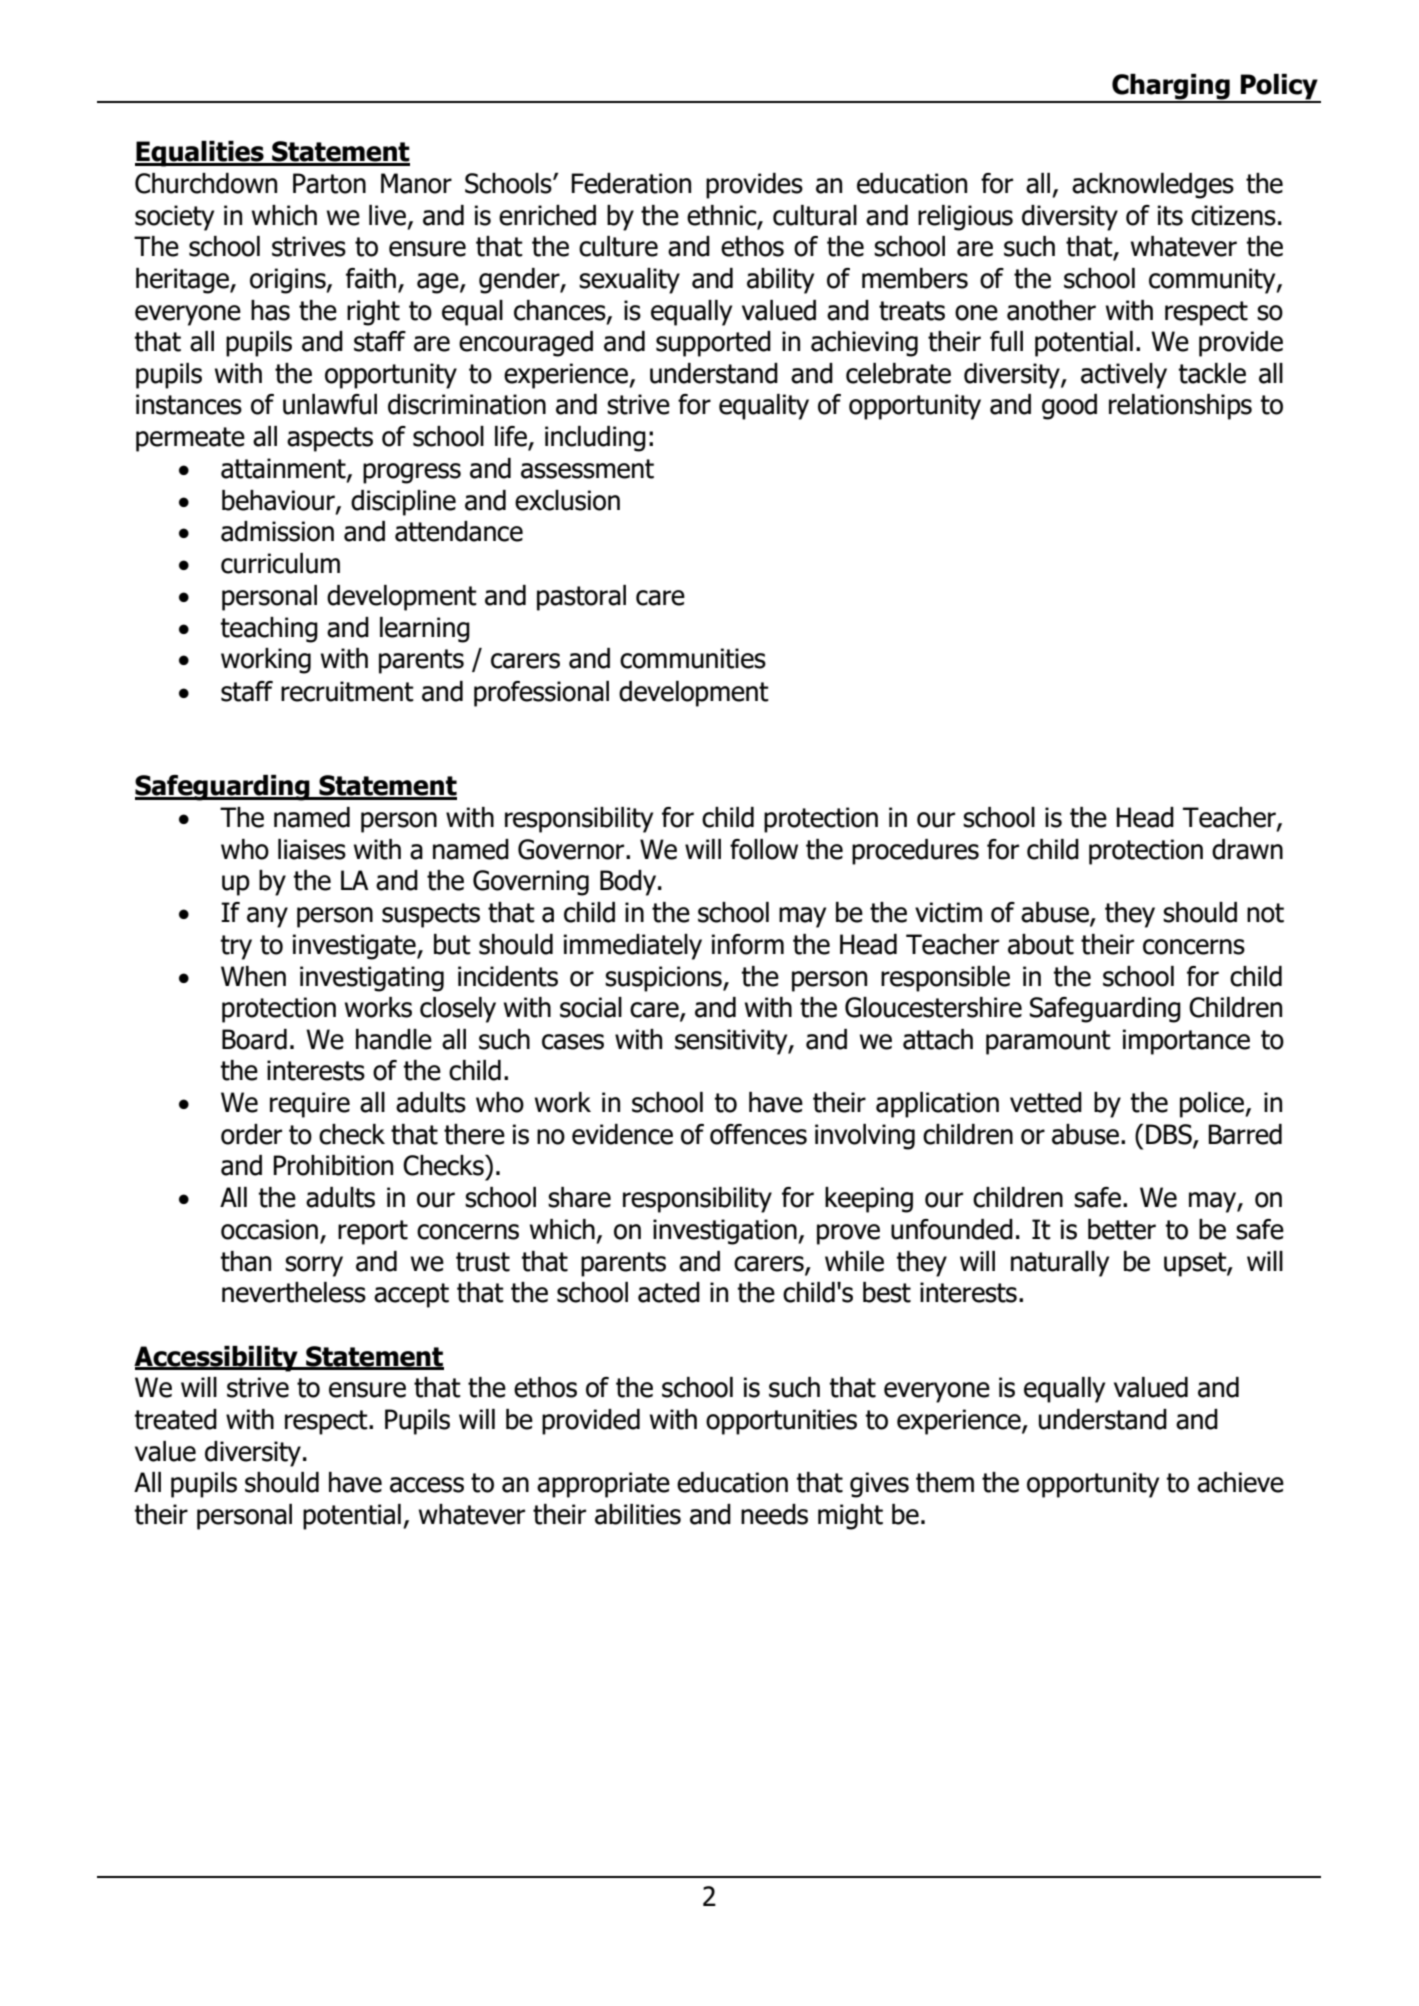  What do you see at coordinates (693, 658) in the screenshot?
I see `communities` at bounding box center [693, 658].
